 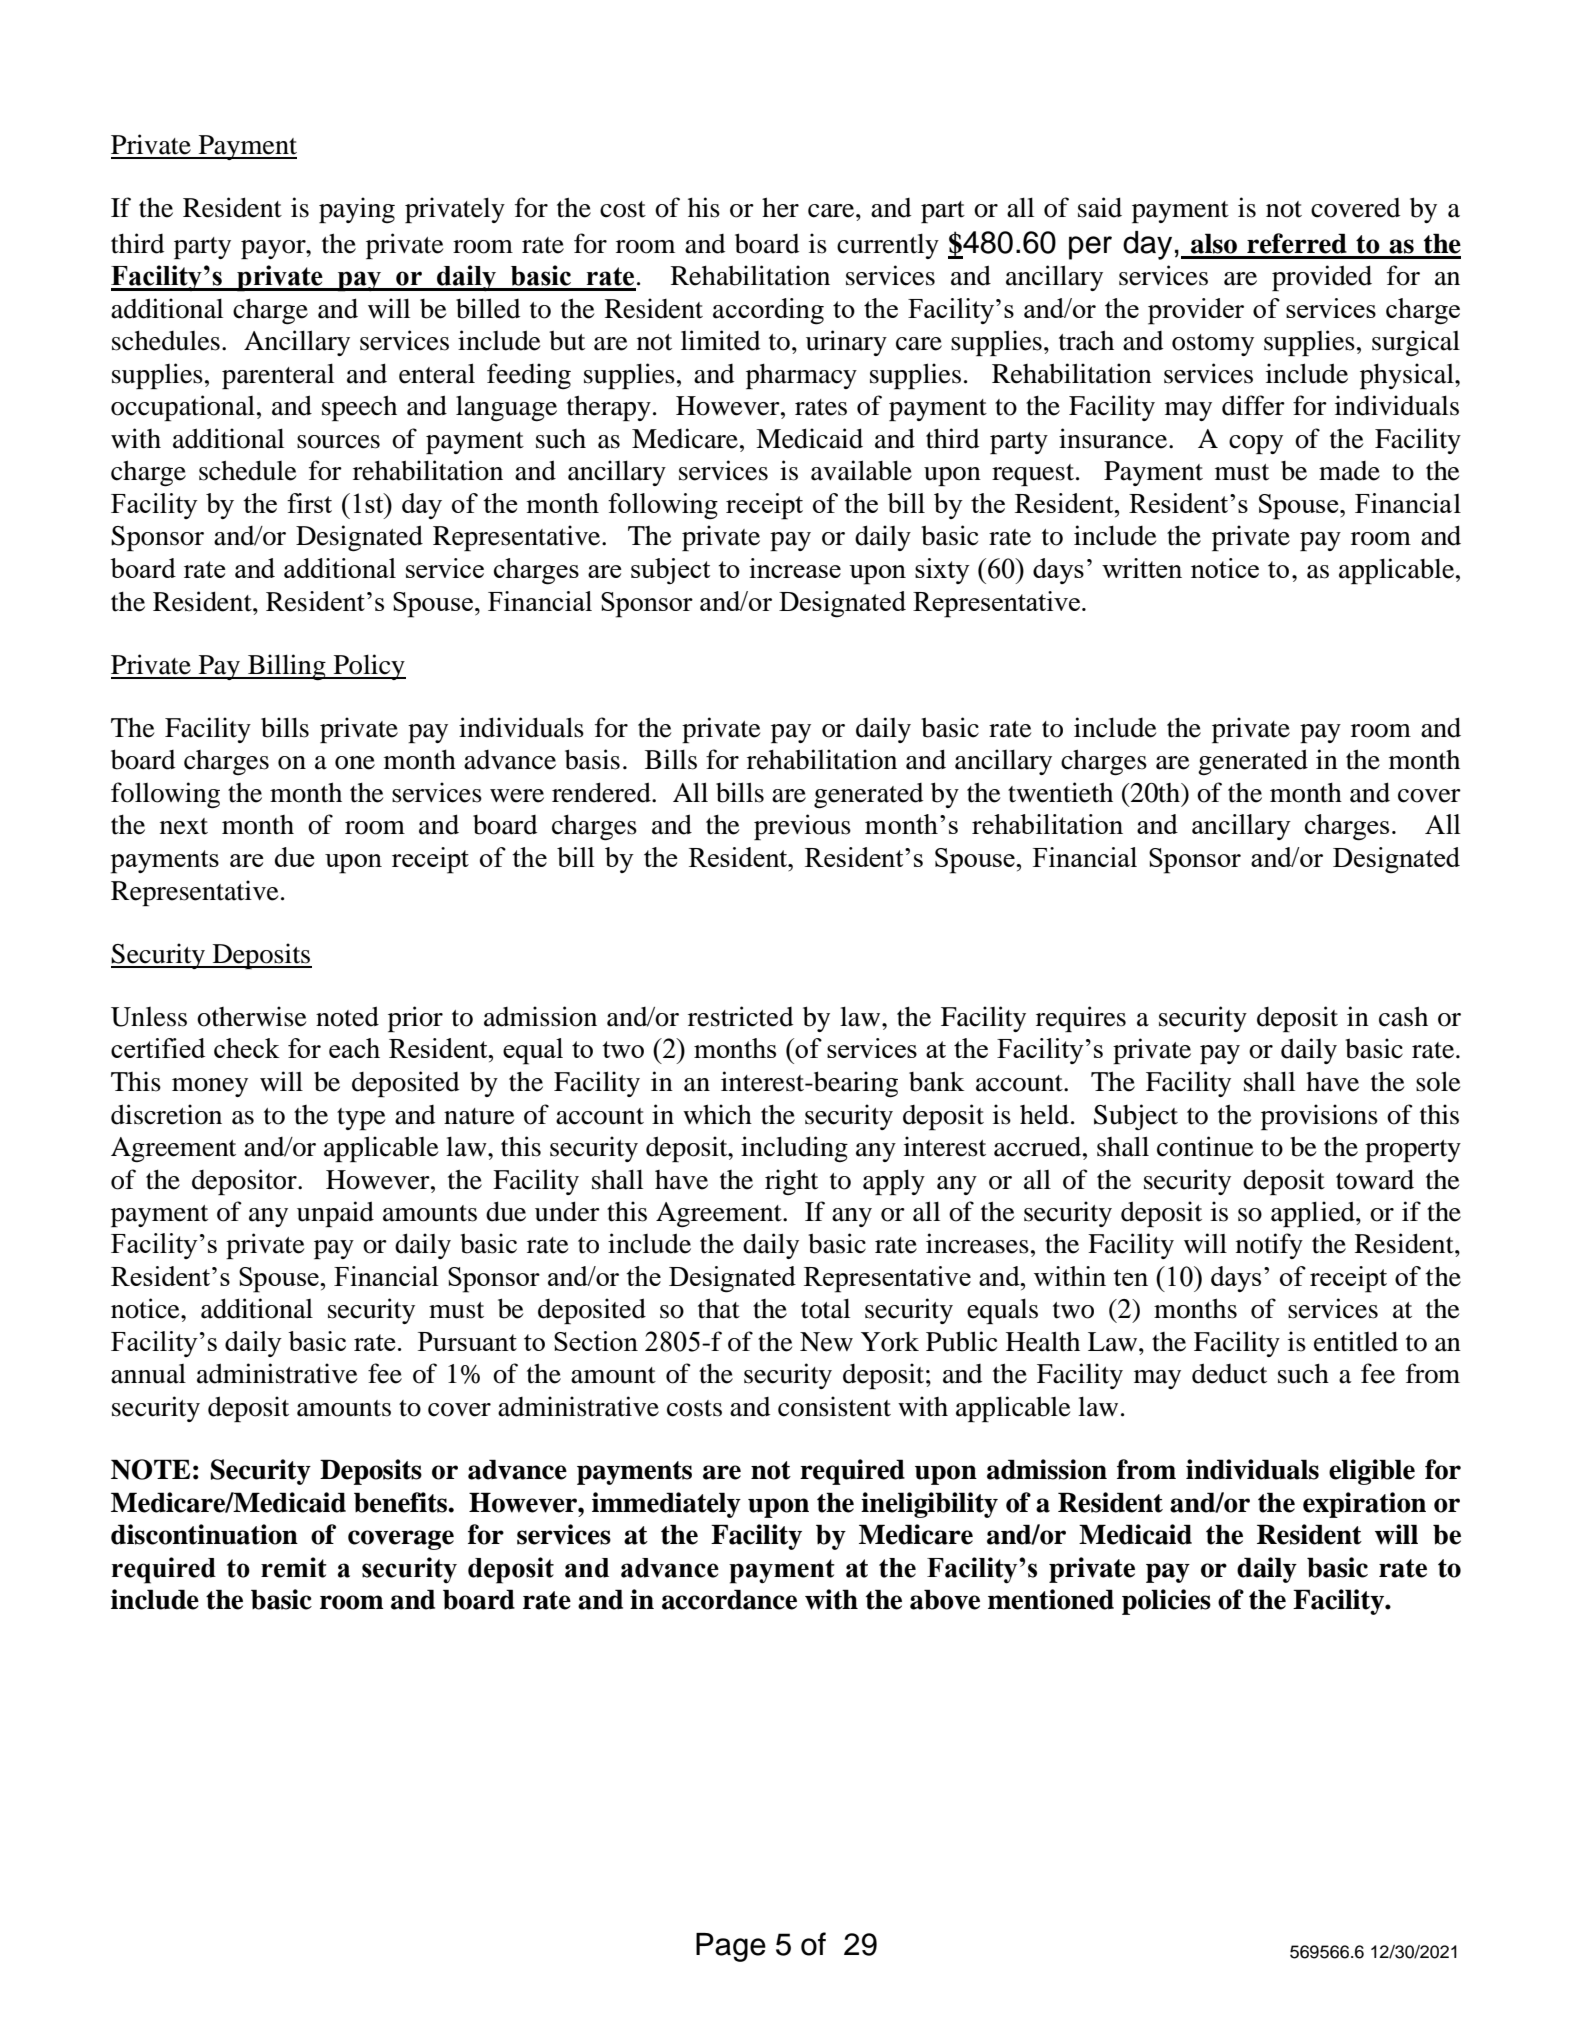 I want to click on provided, so click(x=1322, y=278).
